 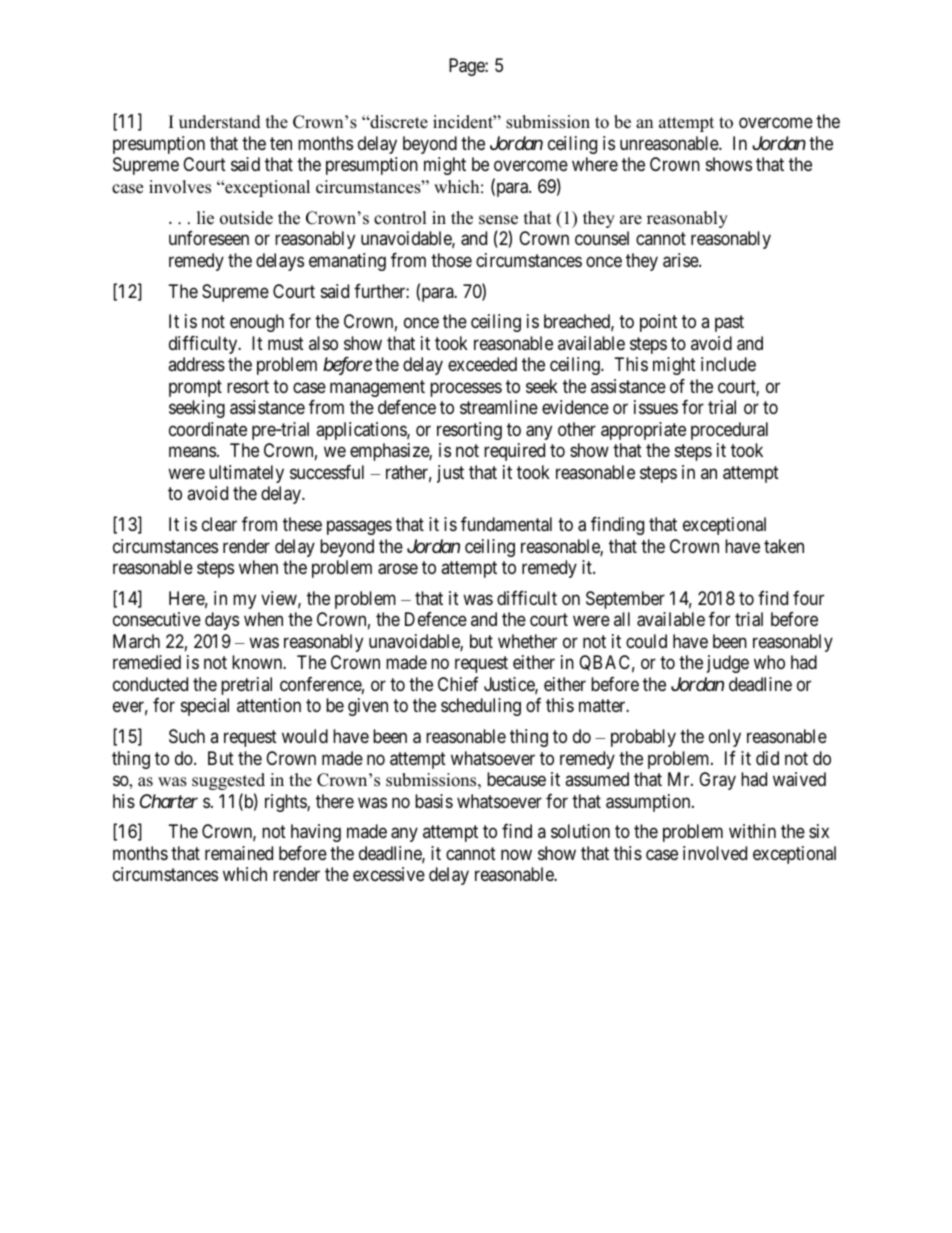 What do you see at coordinates (239, 853) in the screenshot?
I see `remained` at bounding box center [239, 853].
